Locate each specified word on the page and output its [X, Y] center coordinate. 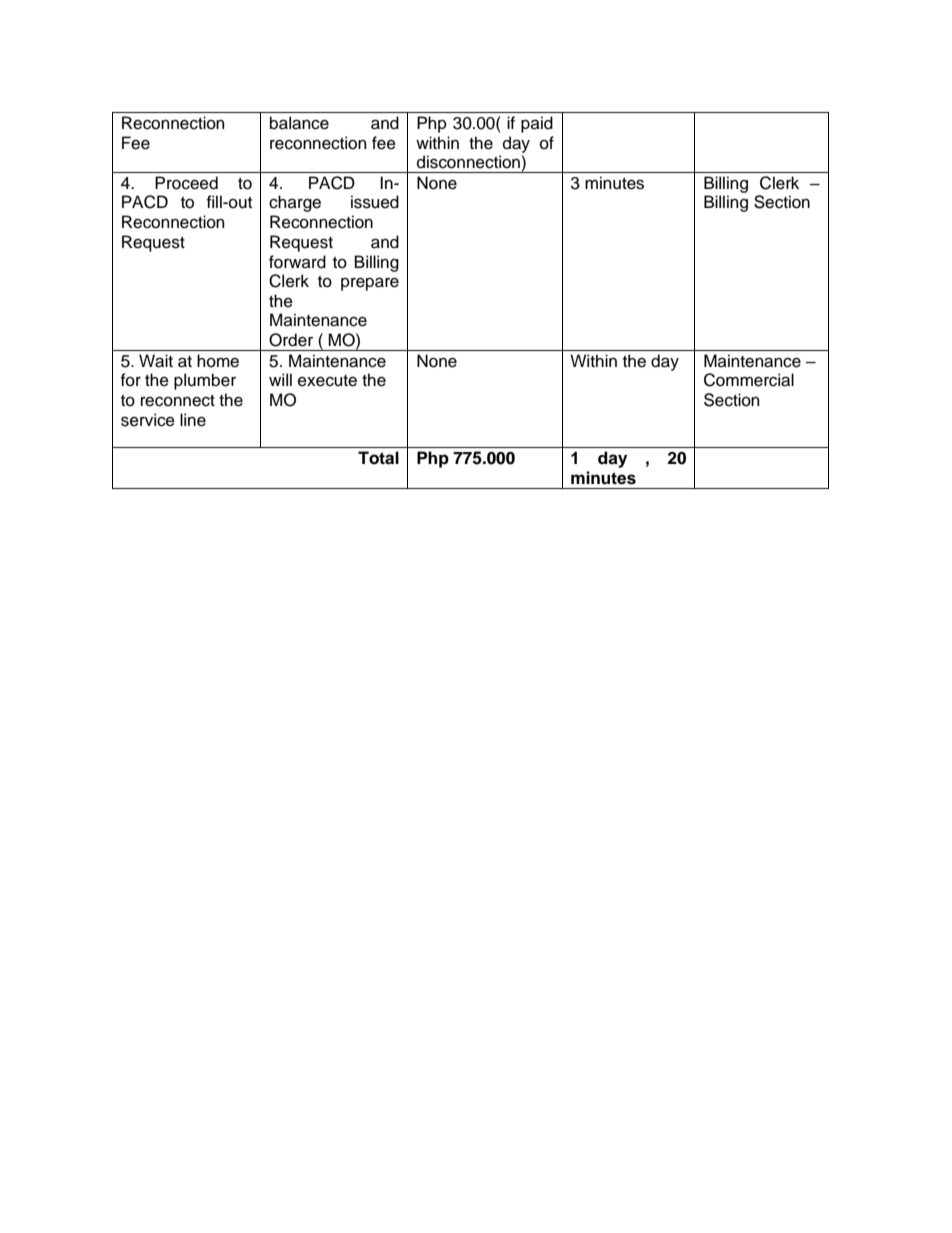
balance [299, 123]
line [193, 420]
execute [327, 381]
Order [291, 340]
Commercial [749, 380]
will [280, 379]
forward [297, 262]
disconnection [468, 162]
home [218, 361]
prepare [370, 284]
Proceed [186, 183]
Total [378, 458]
